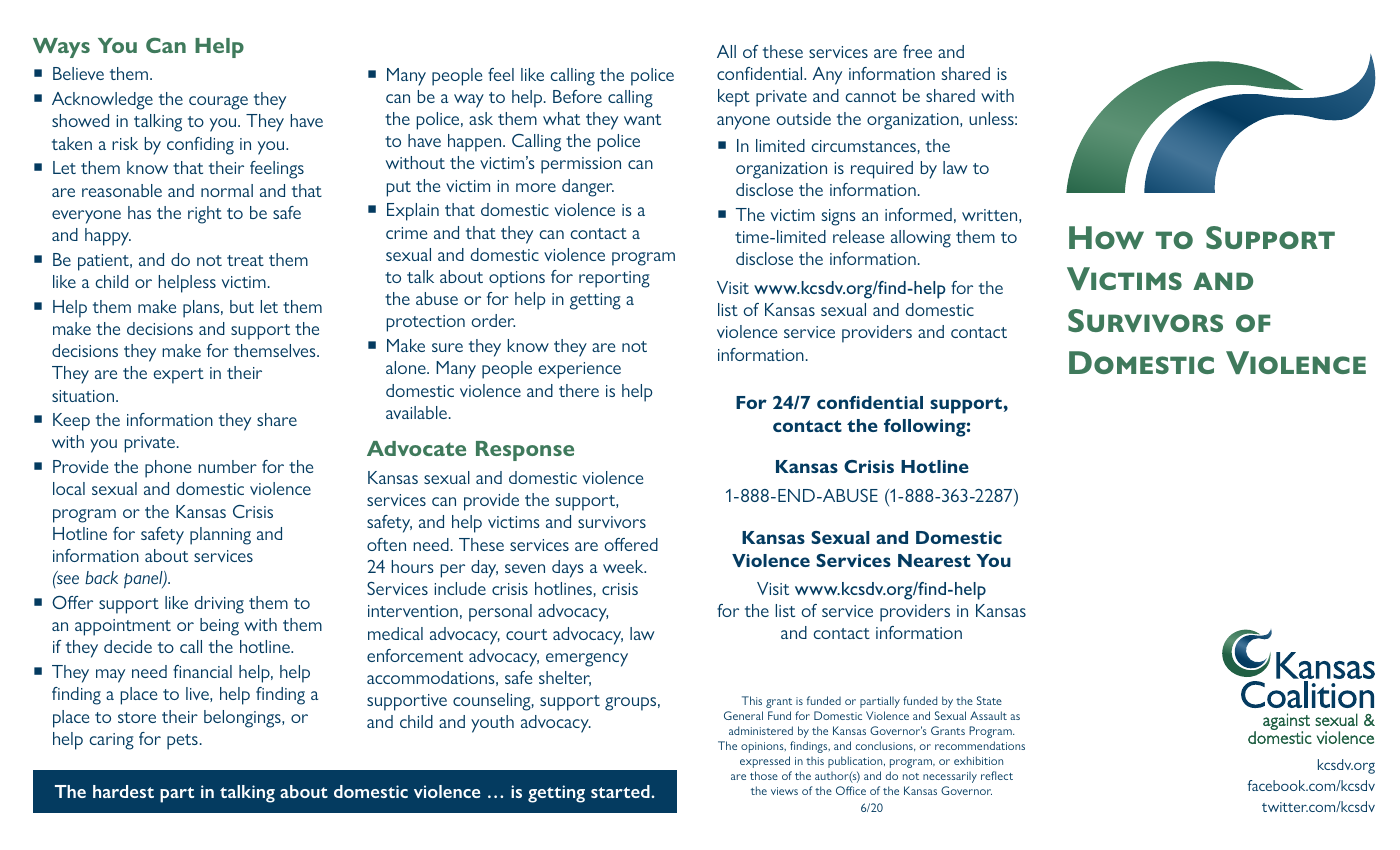  I want to click on Nearest, so click(934, 560).
